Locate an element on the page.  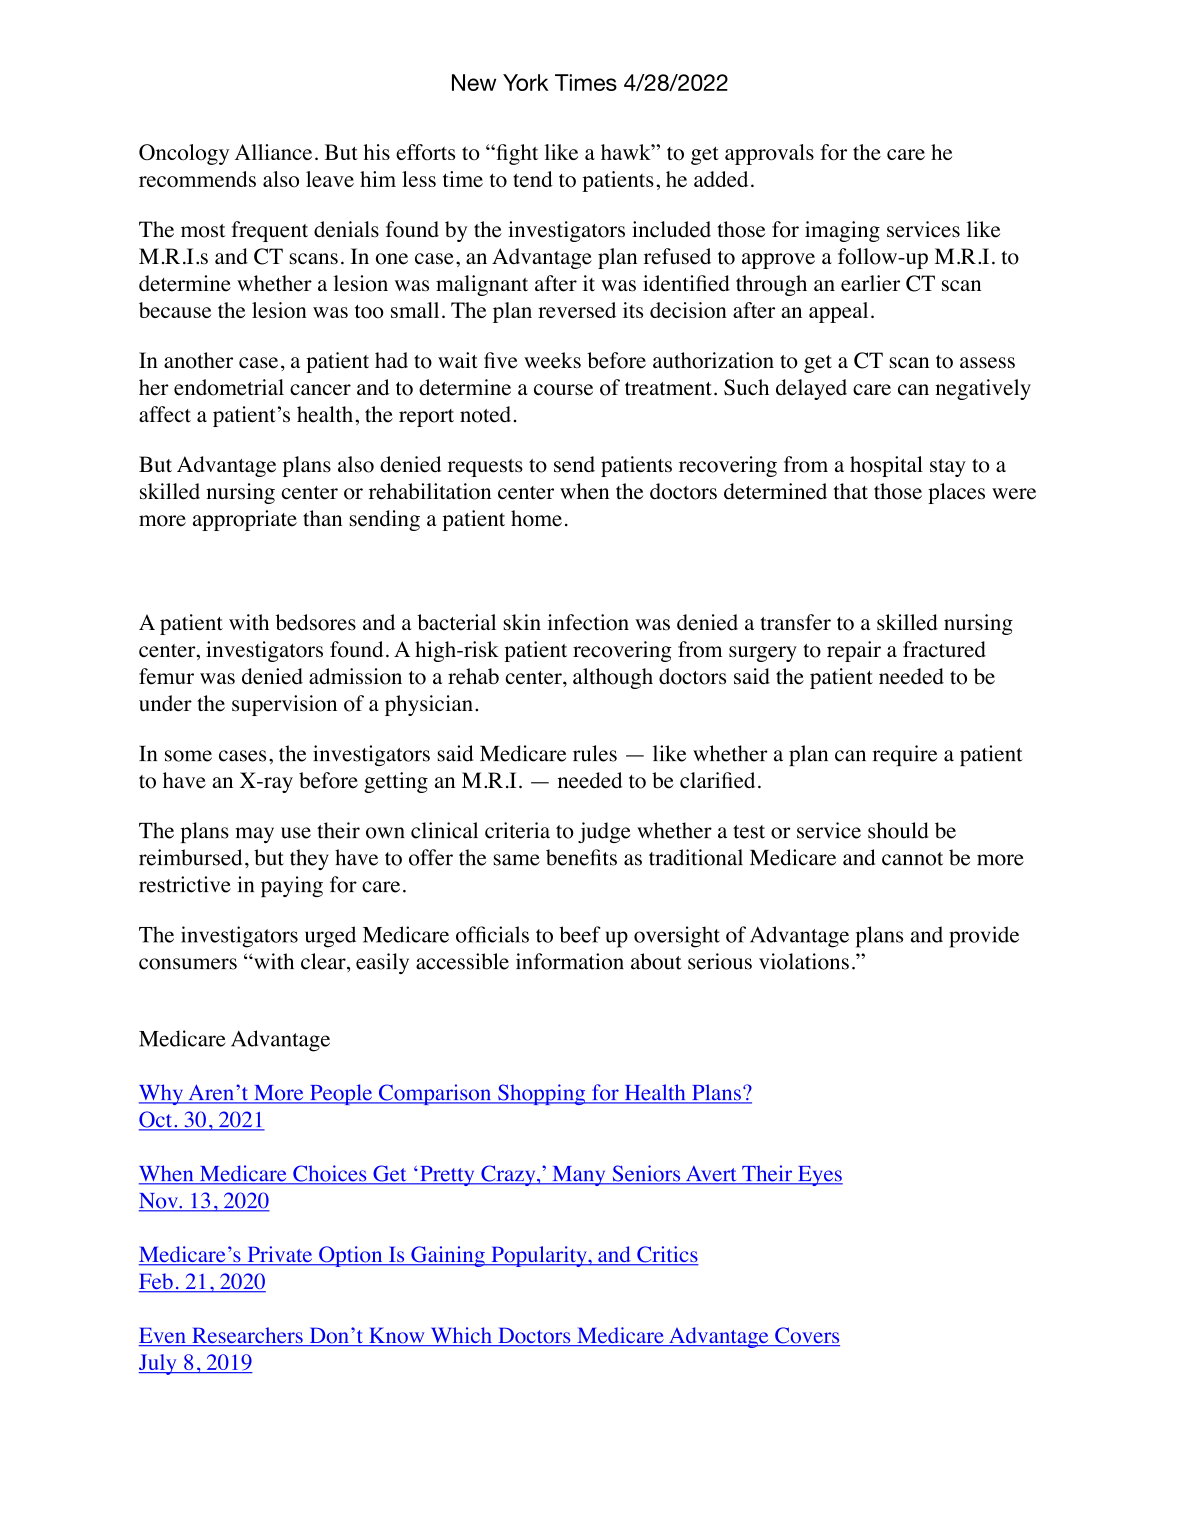
appropriate is located at coordinates (245, 520).
